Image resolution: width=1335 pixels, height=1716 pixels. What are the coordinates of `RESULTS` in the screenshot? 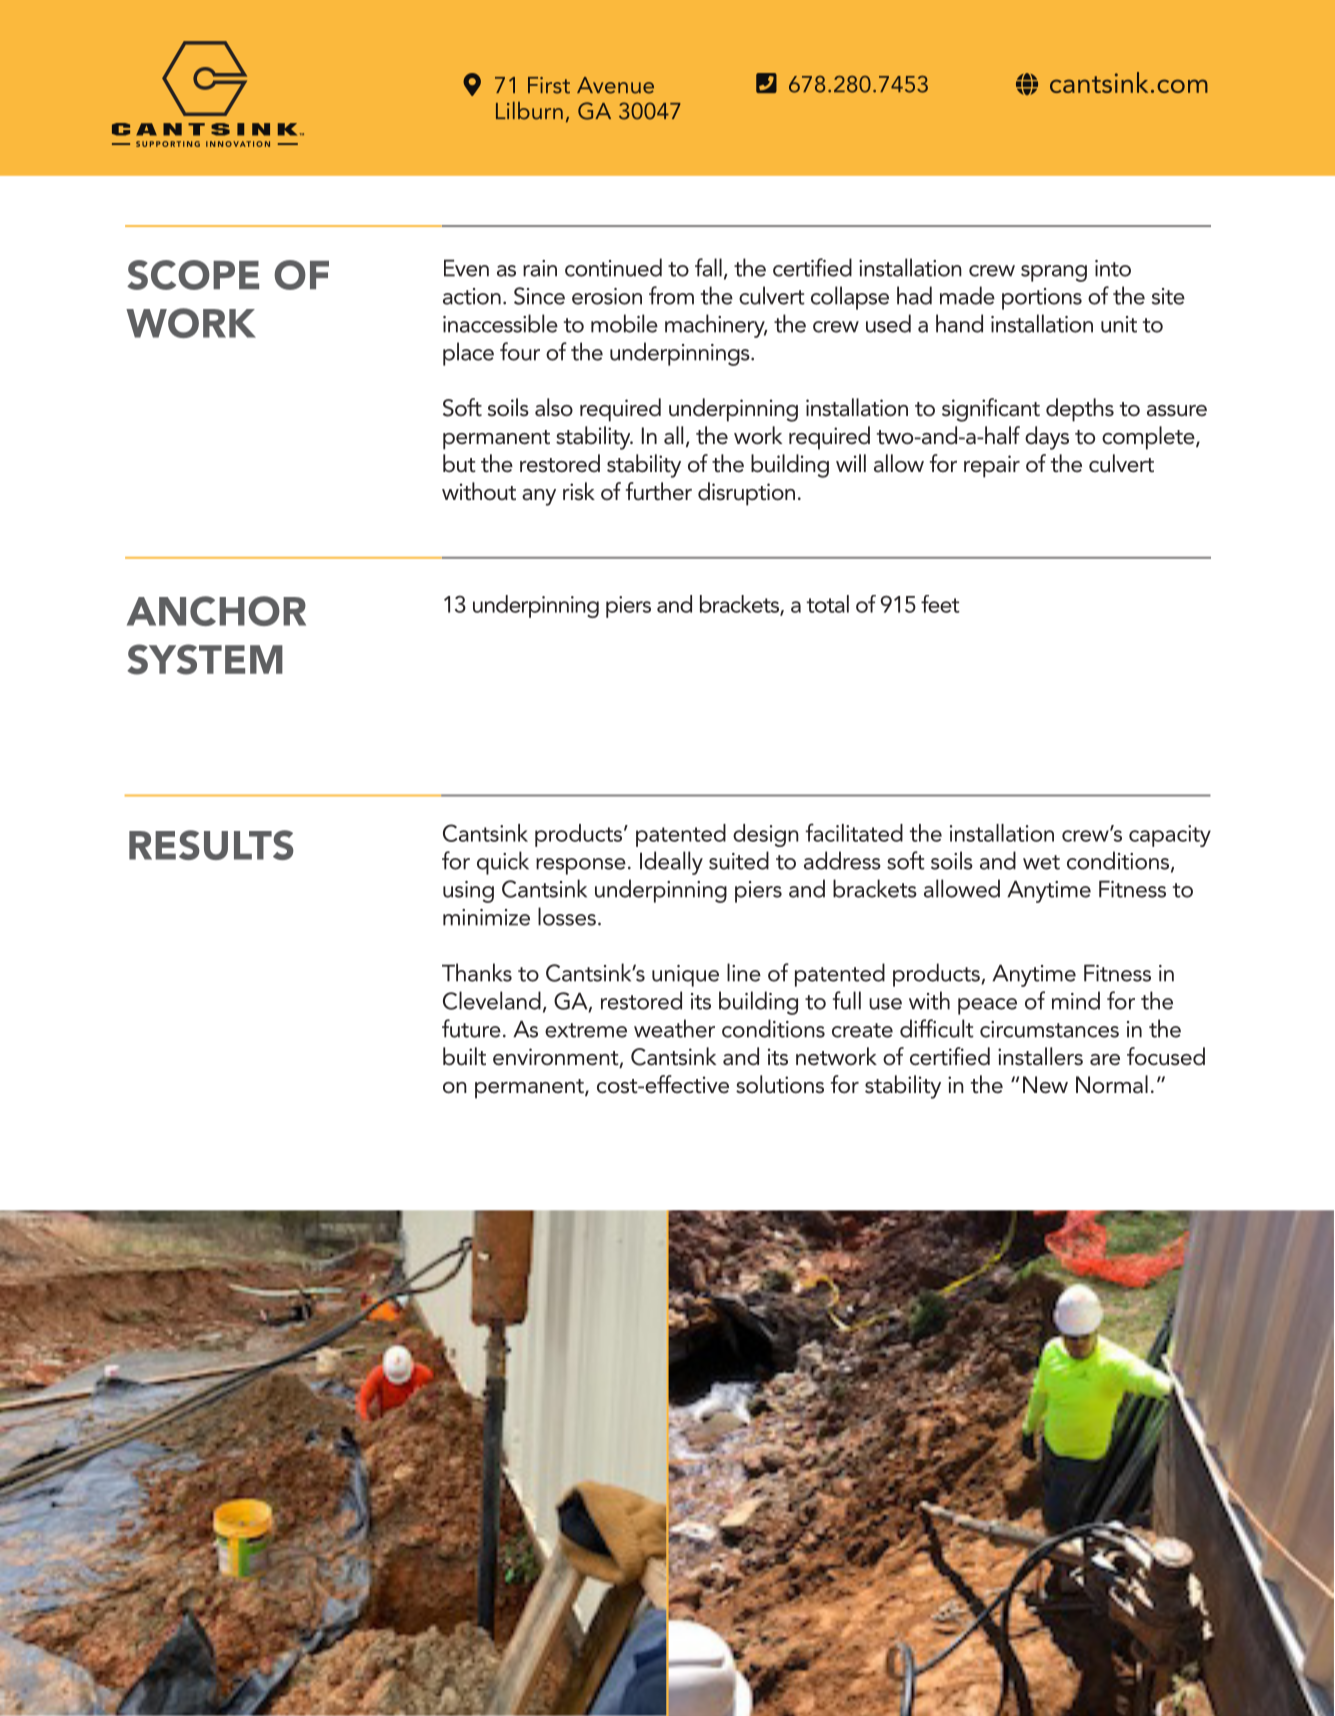 It's located at (211, 845).
